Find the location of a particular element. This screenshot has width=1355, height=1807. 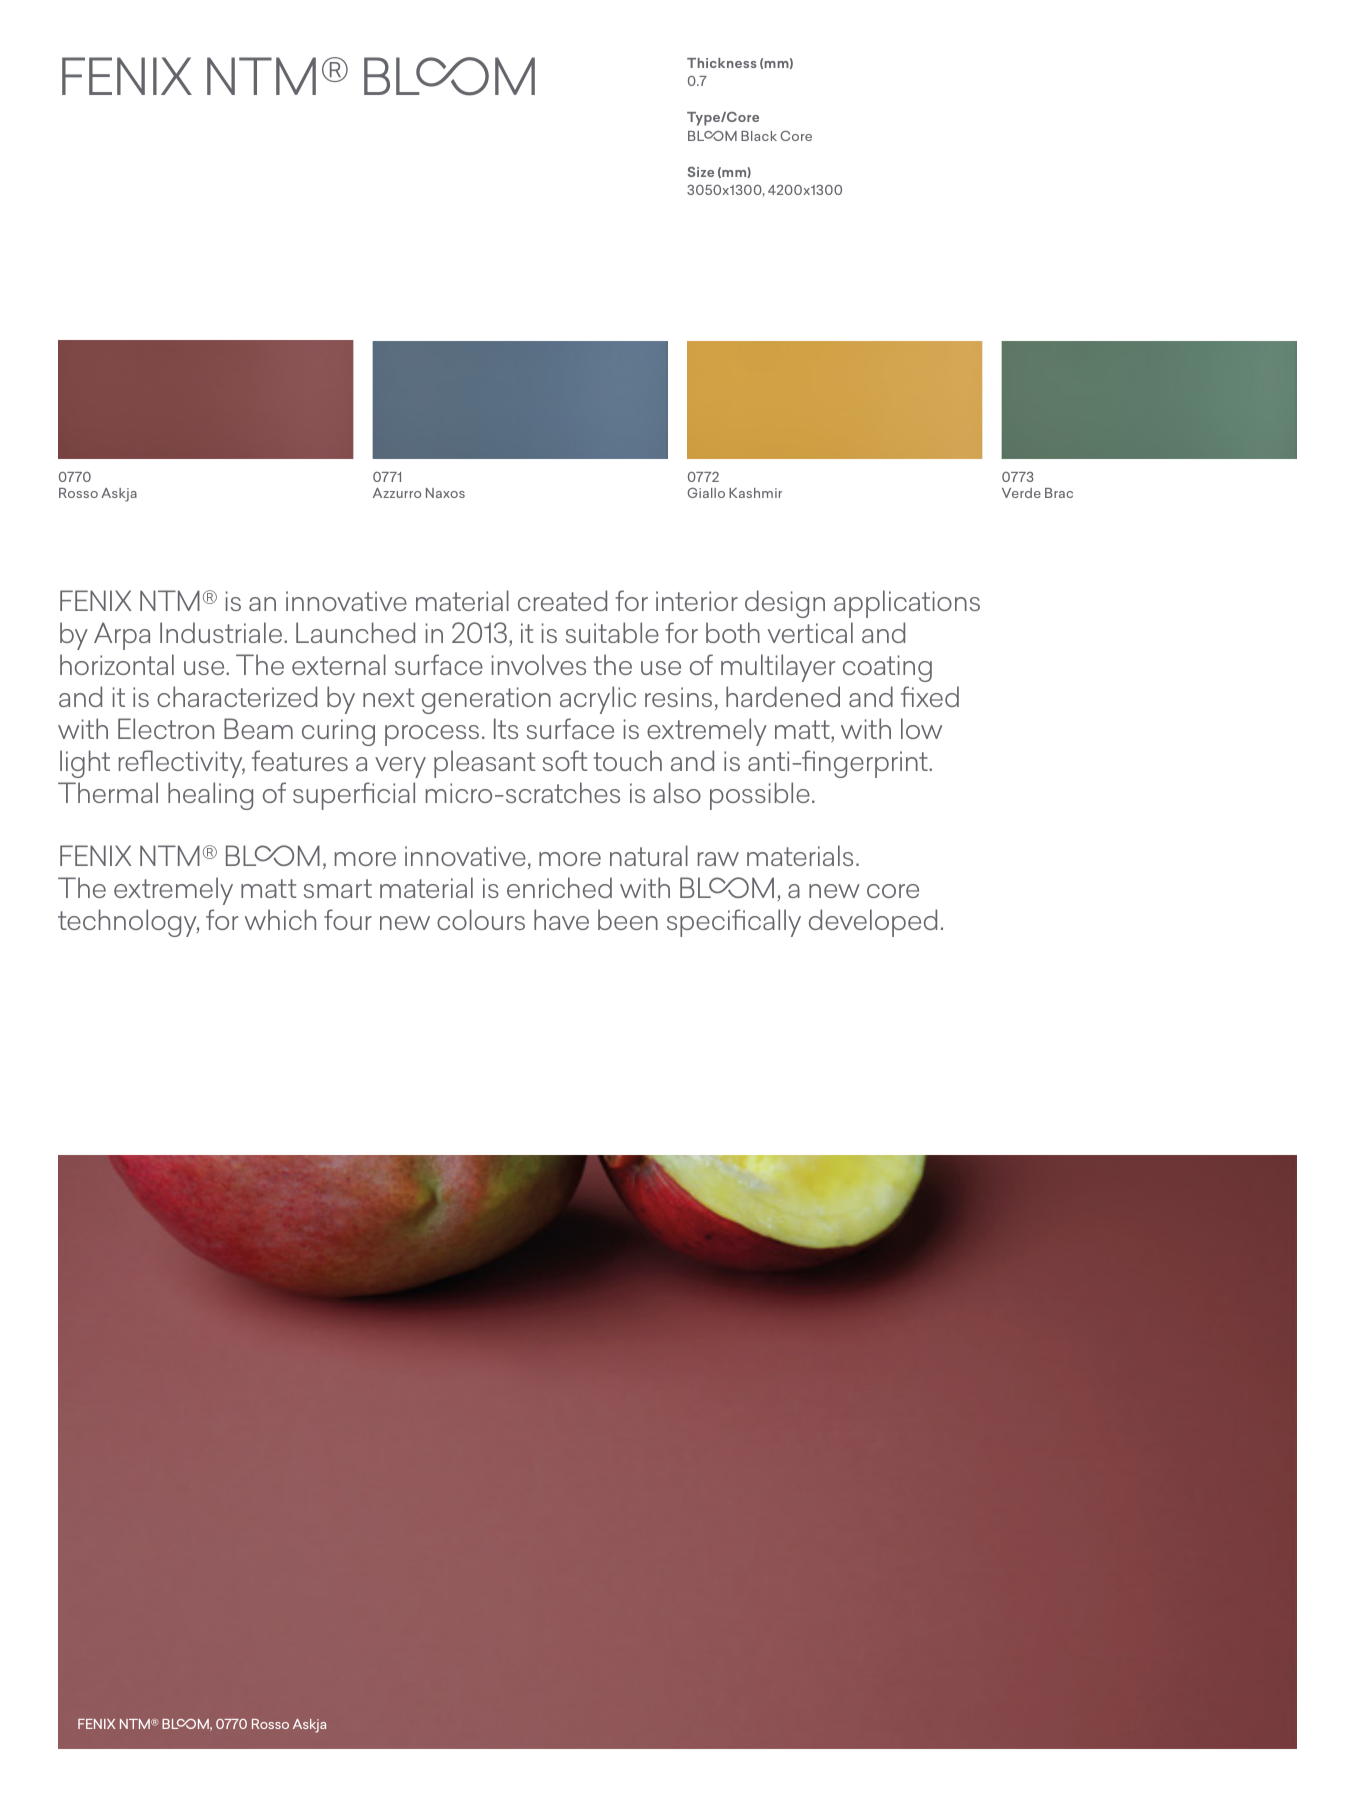

Kashmir is located at coordinates (755, 493).
